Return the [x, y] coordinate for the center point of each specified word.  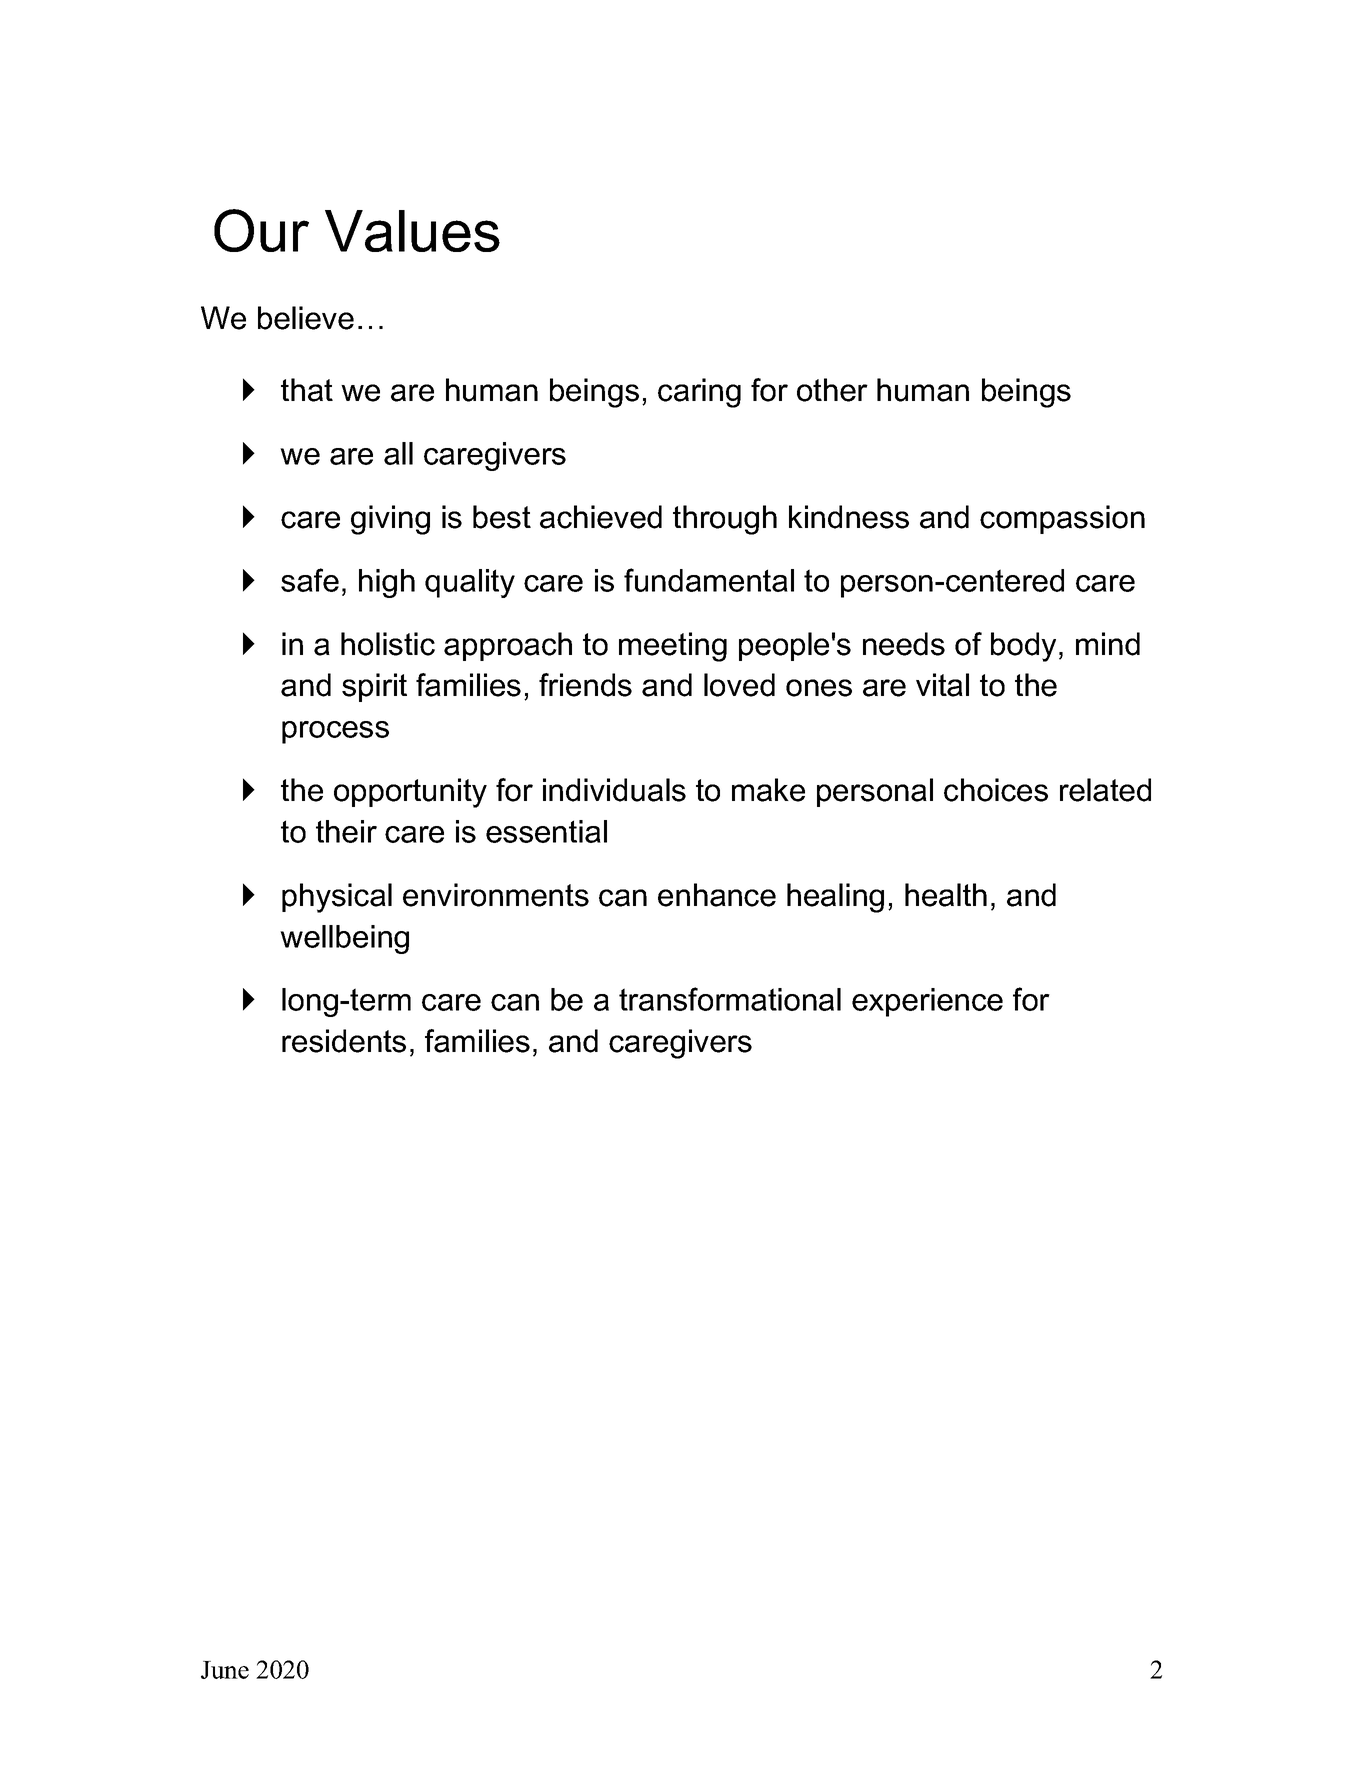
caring [699, 393]
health [946, 895]
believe [306, 318]
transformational [730, 999]
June [225, 1670]
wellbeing [344, 939]
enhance [717, 895]
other [832, 390]
